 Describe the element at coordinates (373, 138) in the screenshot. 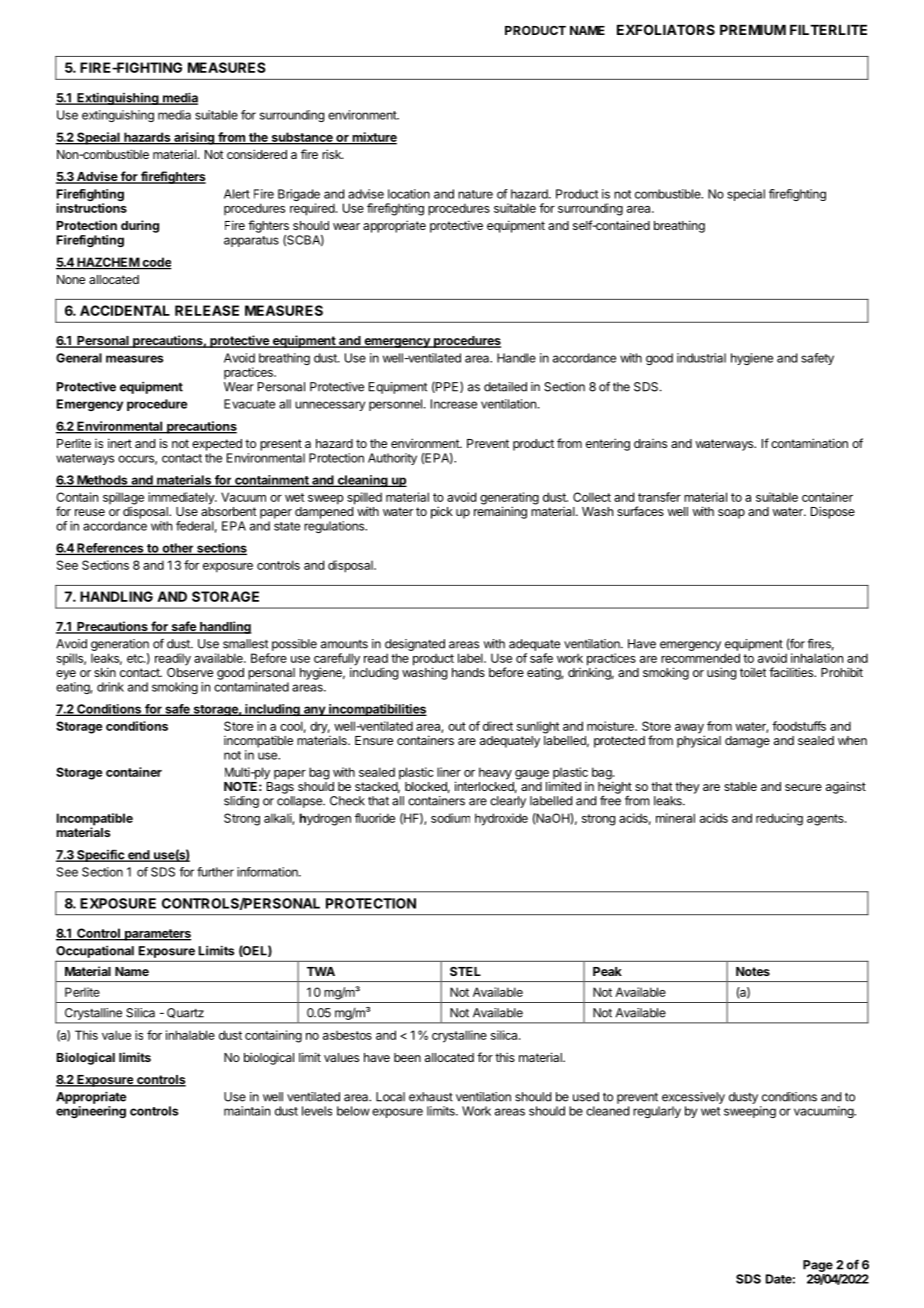

I see `mixture` at that location.
